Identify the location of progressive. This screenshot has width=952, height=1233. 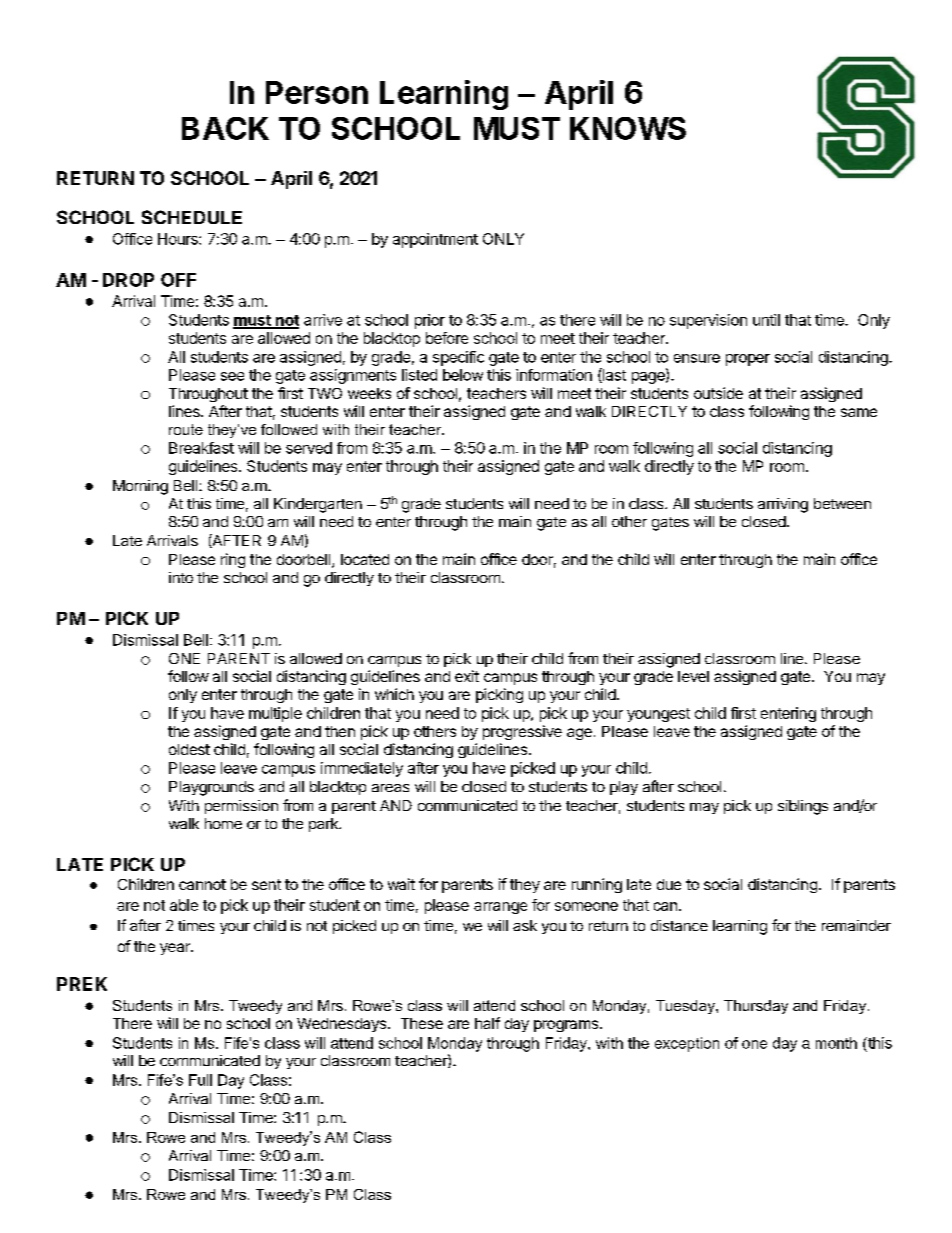
(522, 732).
